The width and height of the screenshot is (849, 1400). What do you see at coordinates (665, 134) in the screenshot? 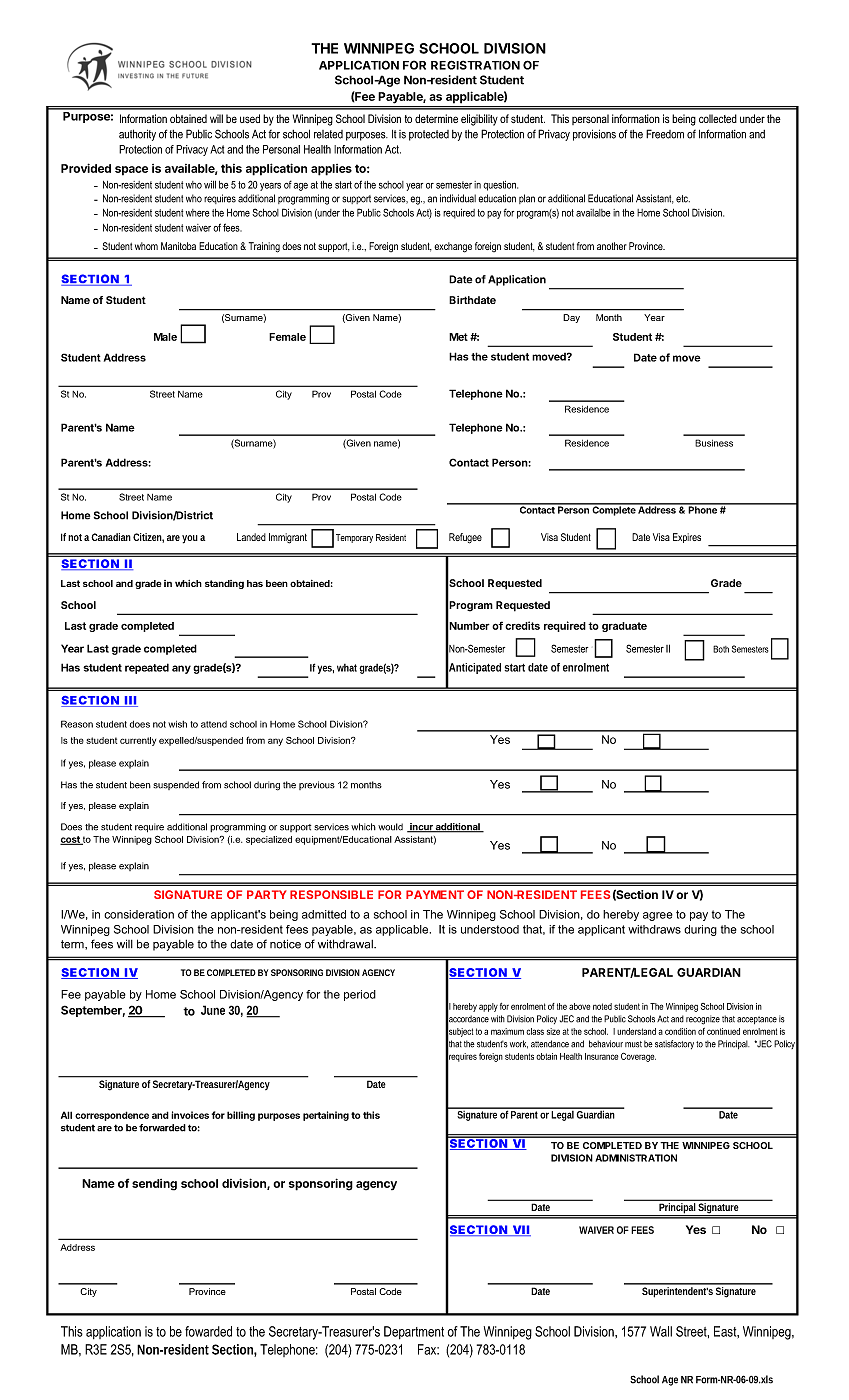
I see `Freedom` at bounding box center [665, 134].
